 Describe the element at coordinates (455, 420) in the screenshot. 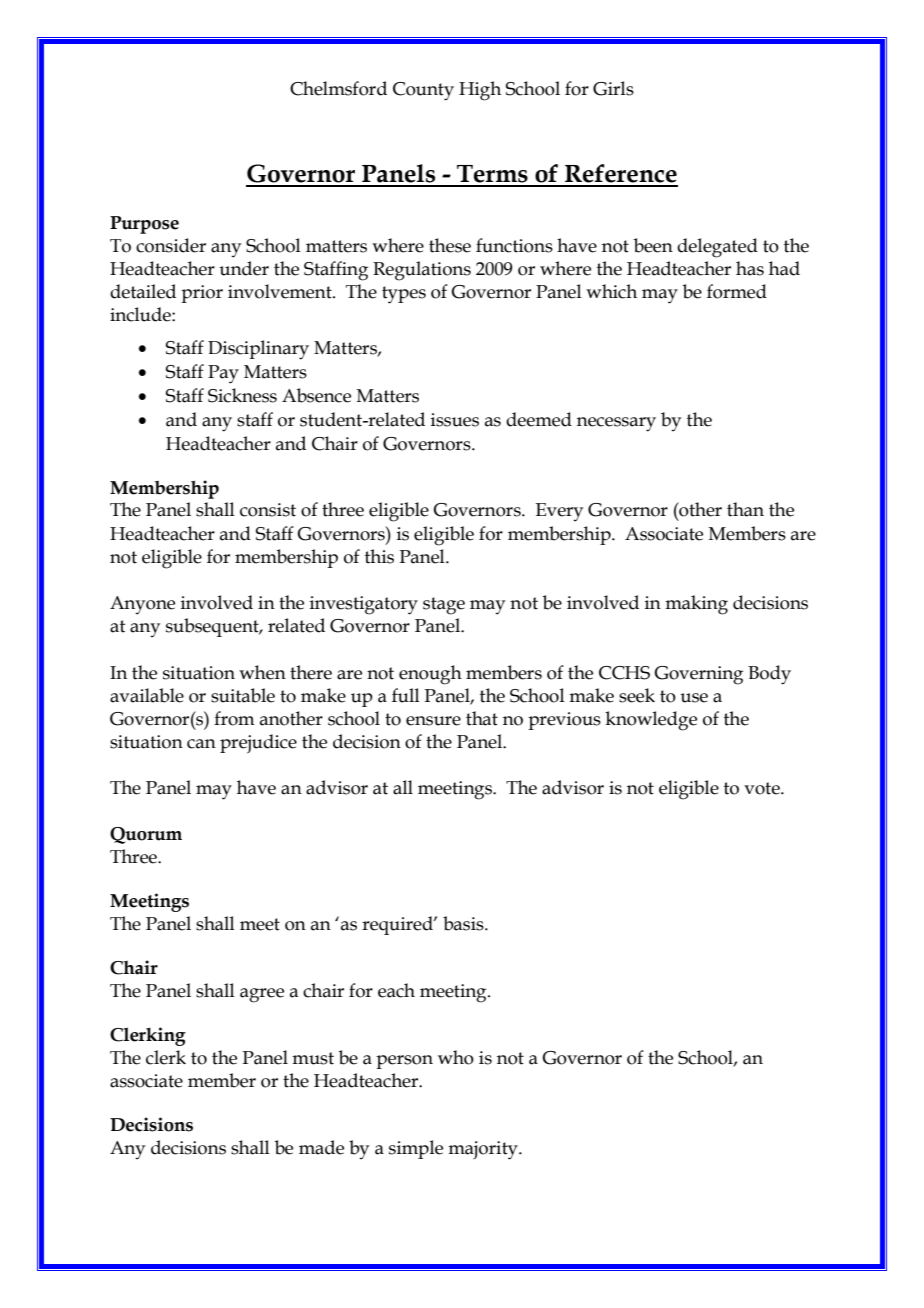

I see `issues` at that location.
